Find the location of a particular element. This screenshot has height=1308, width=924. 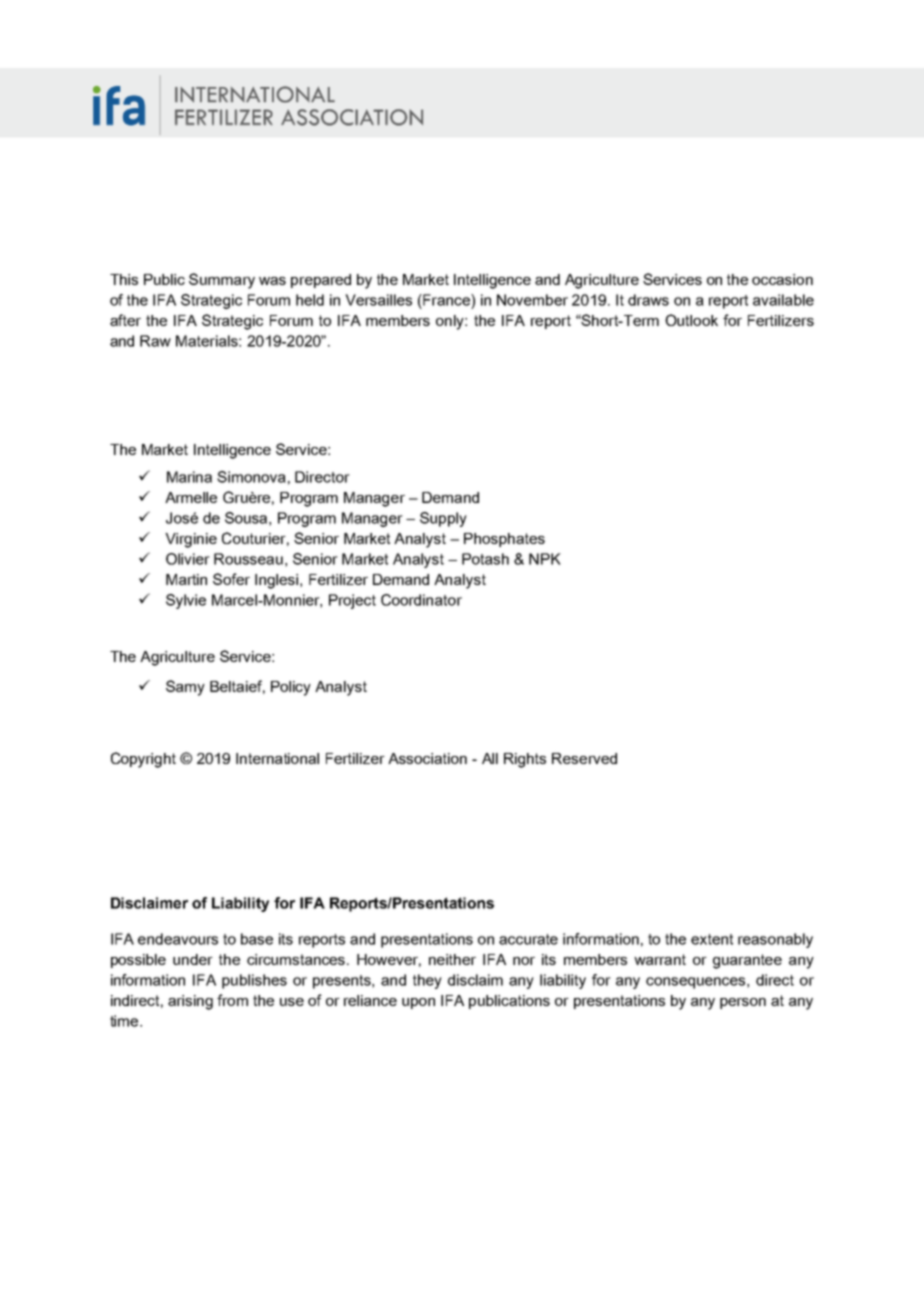

Summary is located at coordinates (222, 281).
